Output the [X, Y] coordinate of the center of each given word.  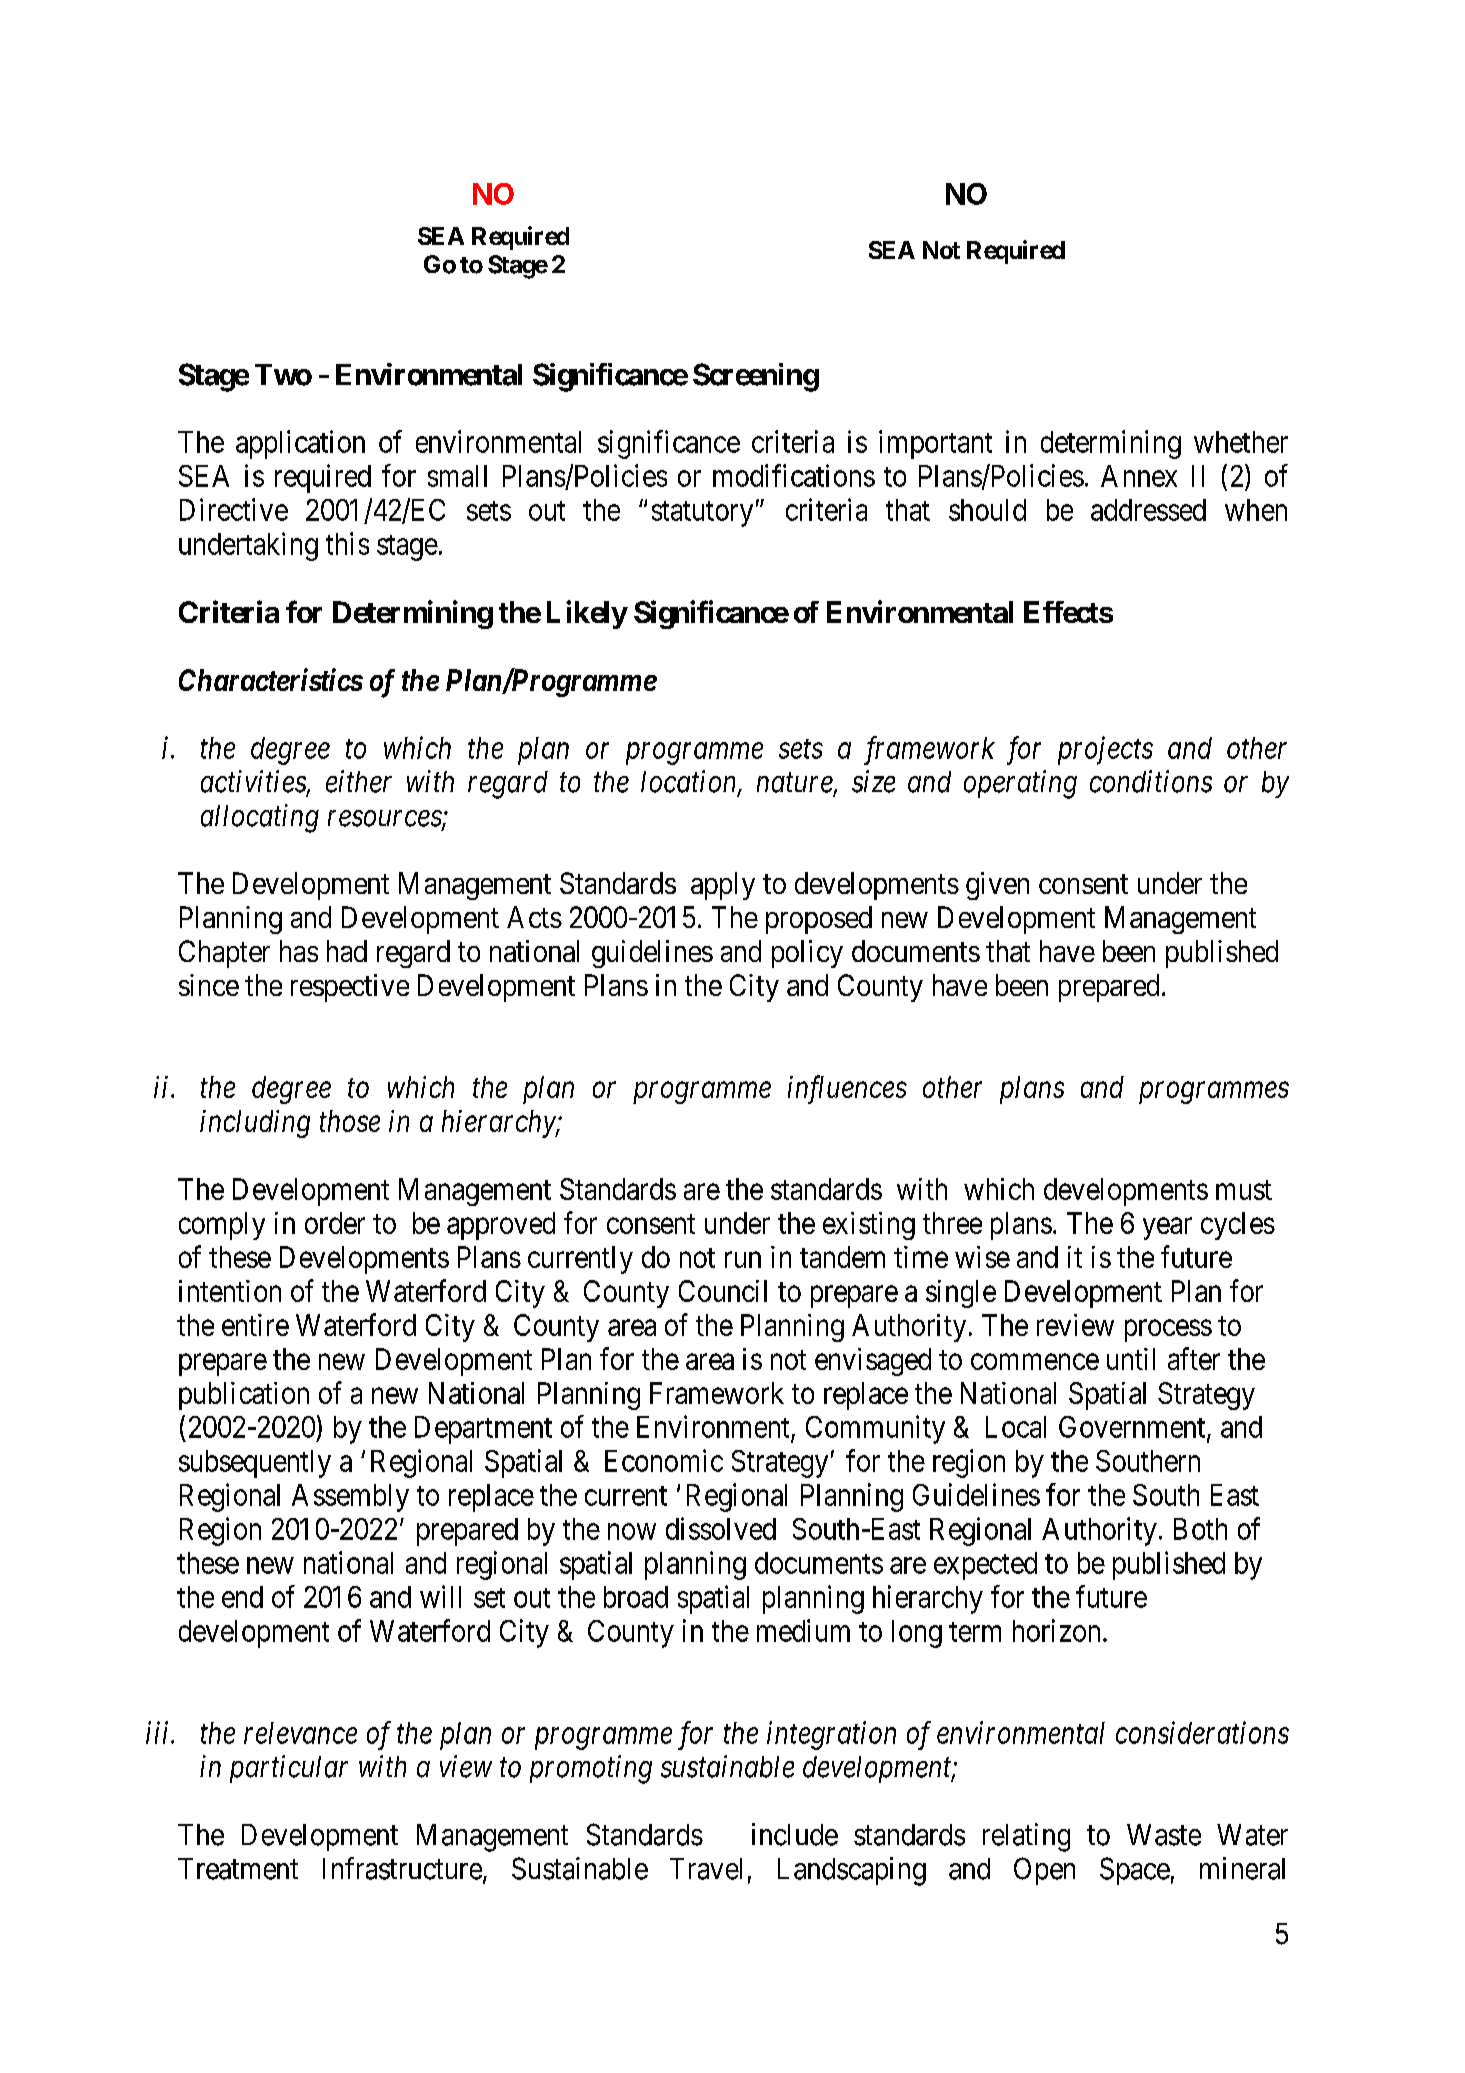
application [300, 444]
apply [723, 886]
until [1131, 1359]
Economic [664, 1460]
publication [244, 1396]
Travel [706, 1869]
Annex [1139, 476]
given [997, 886]
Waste [1164, 1835]
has [299, 951]
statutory [702, 514]
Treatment [238, 1869]
